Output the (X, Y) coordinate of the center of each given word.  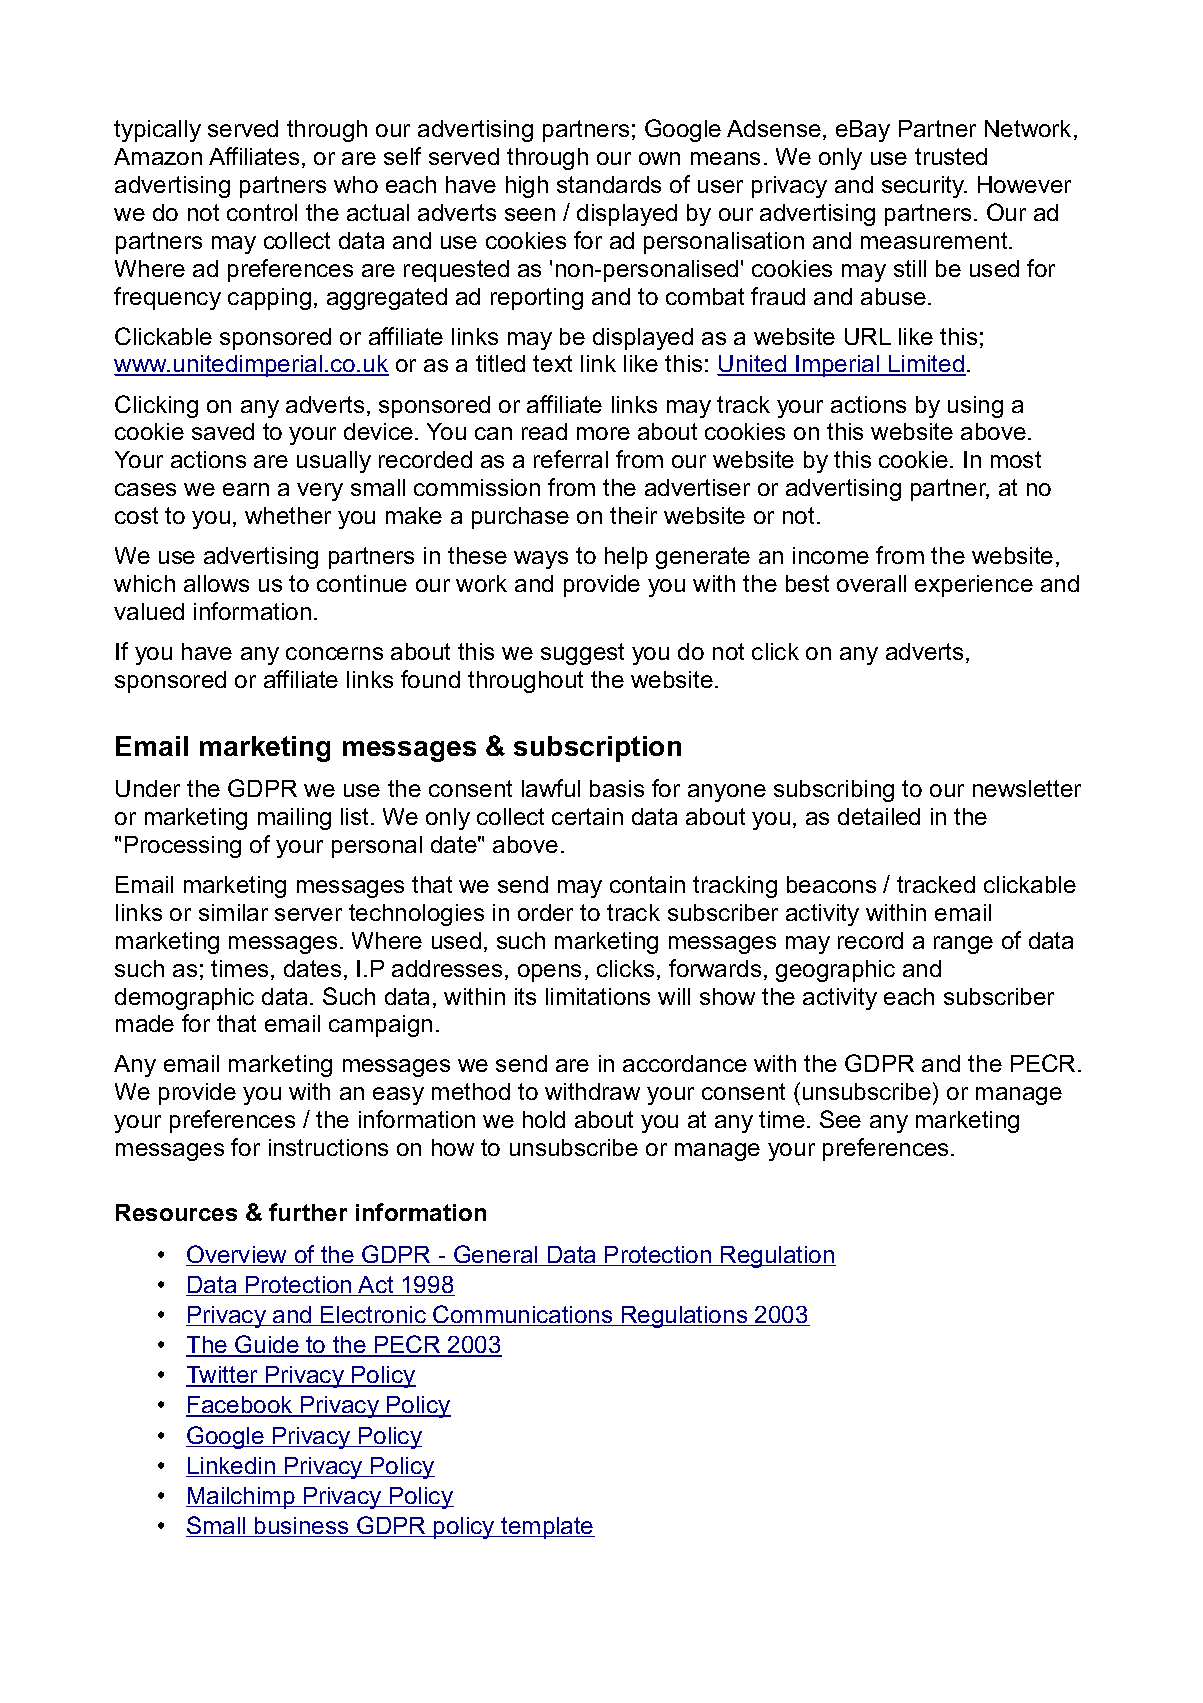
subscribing (834, 791)
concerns (334, 653)
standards (609, 184)
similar (233, 912)
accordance (685, 1063)
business (302, 1527)
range (963, 945)
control (262, 212)
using (975, 407)
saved (223, 431)
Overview (238, 1255)
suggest (582, 654)
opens (549, 973)
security (924, 187)
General (496, 1255)
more (603, 433)
